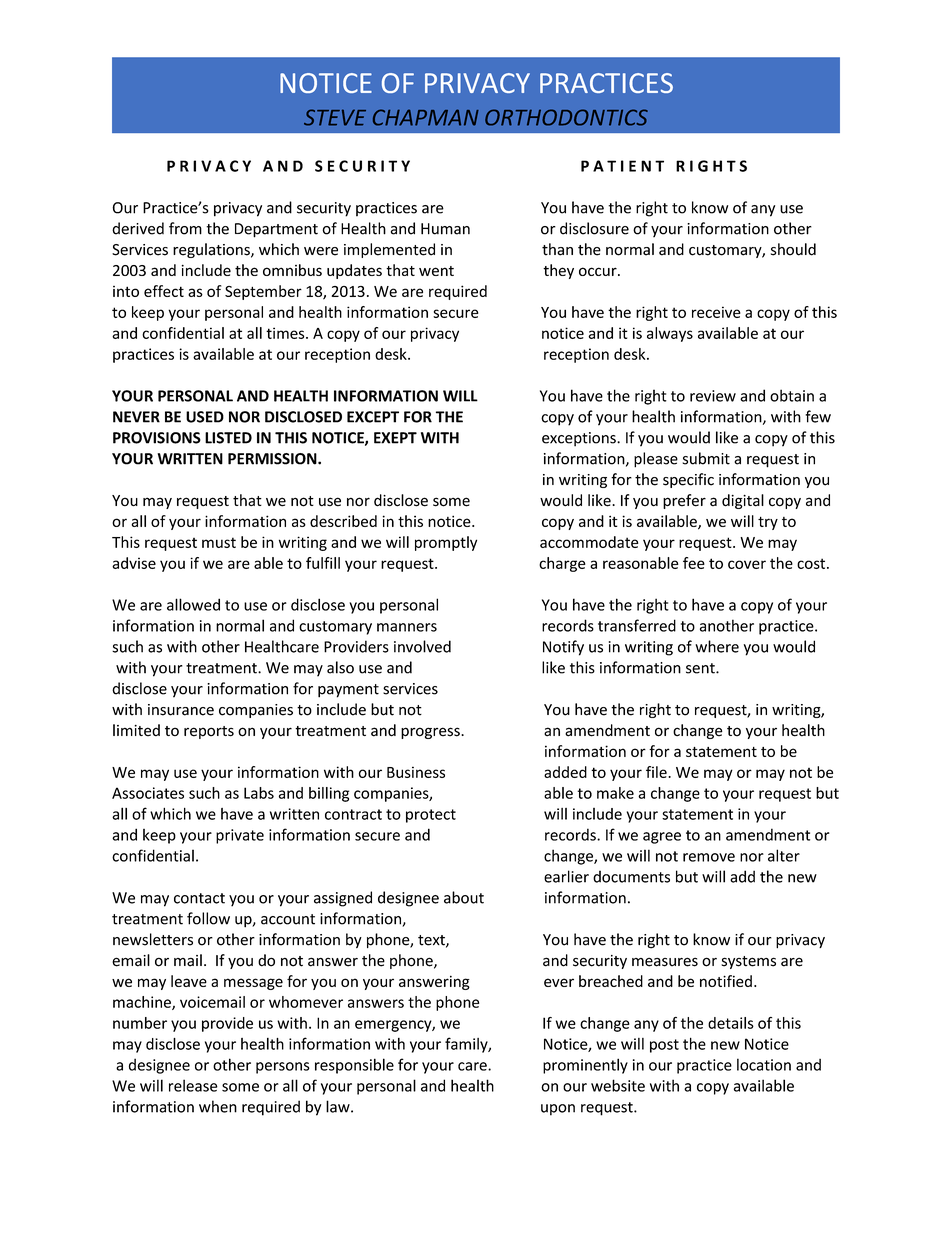 The width and height of the page is (952, 1233). I want to click on from, so click(185, 228).
